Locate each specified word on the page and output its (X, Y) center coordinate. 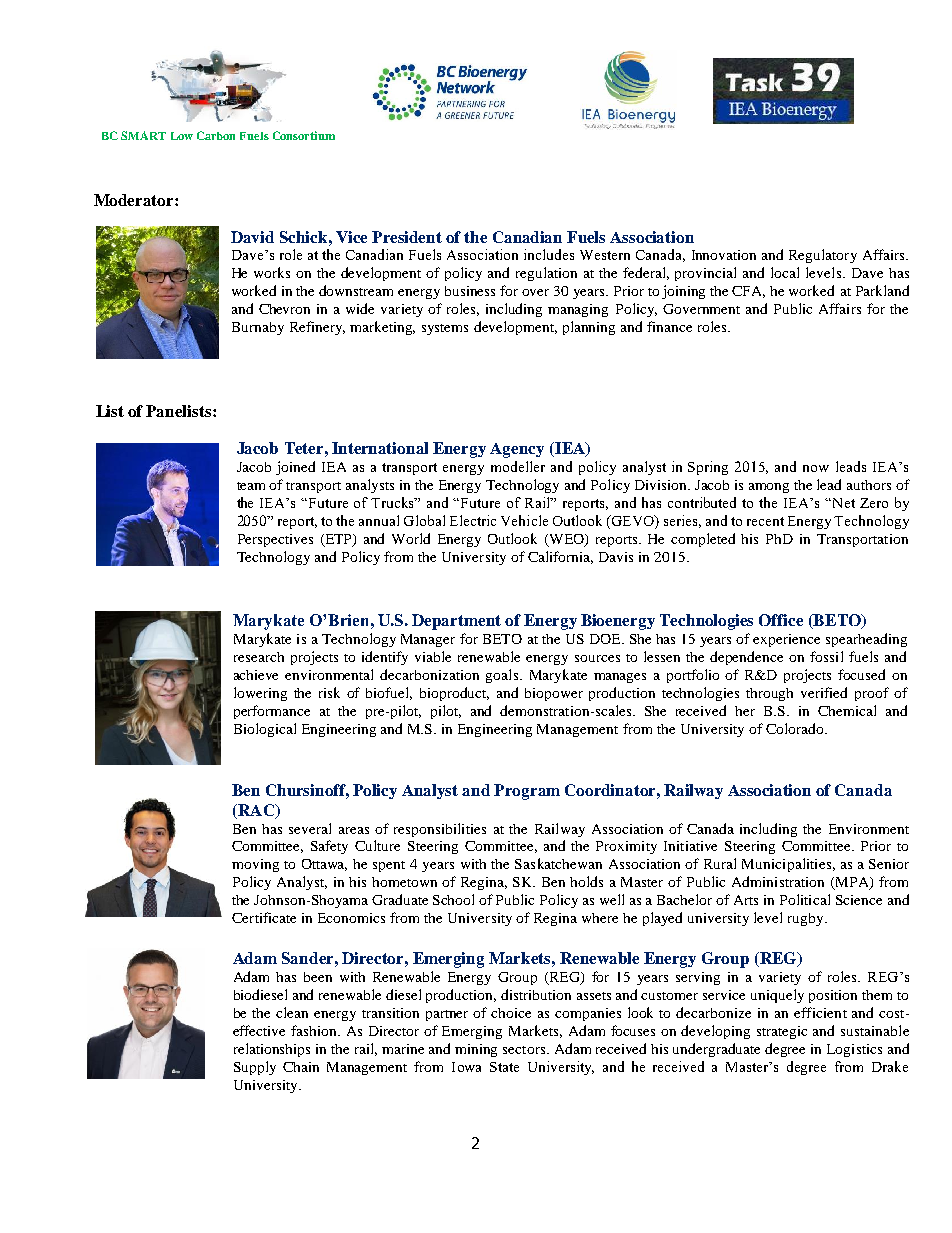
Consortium (304, 135)
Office (781, 620)
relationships (272, 1050)
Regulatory (823, 256)
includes (549, 254)
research (259, 657)
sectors (525, 1050)
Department (456, 622)
